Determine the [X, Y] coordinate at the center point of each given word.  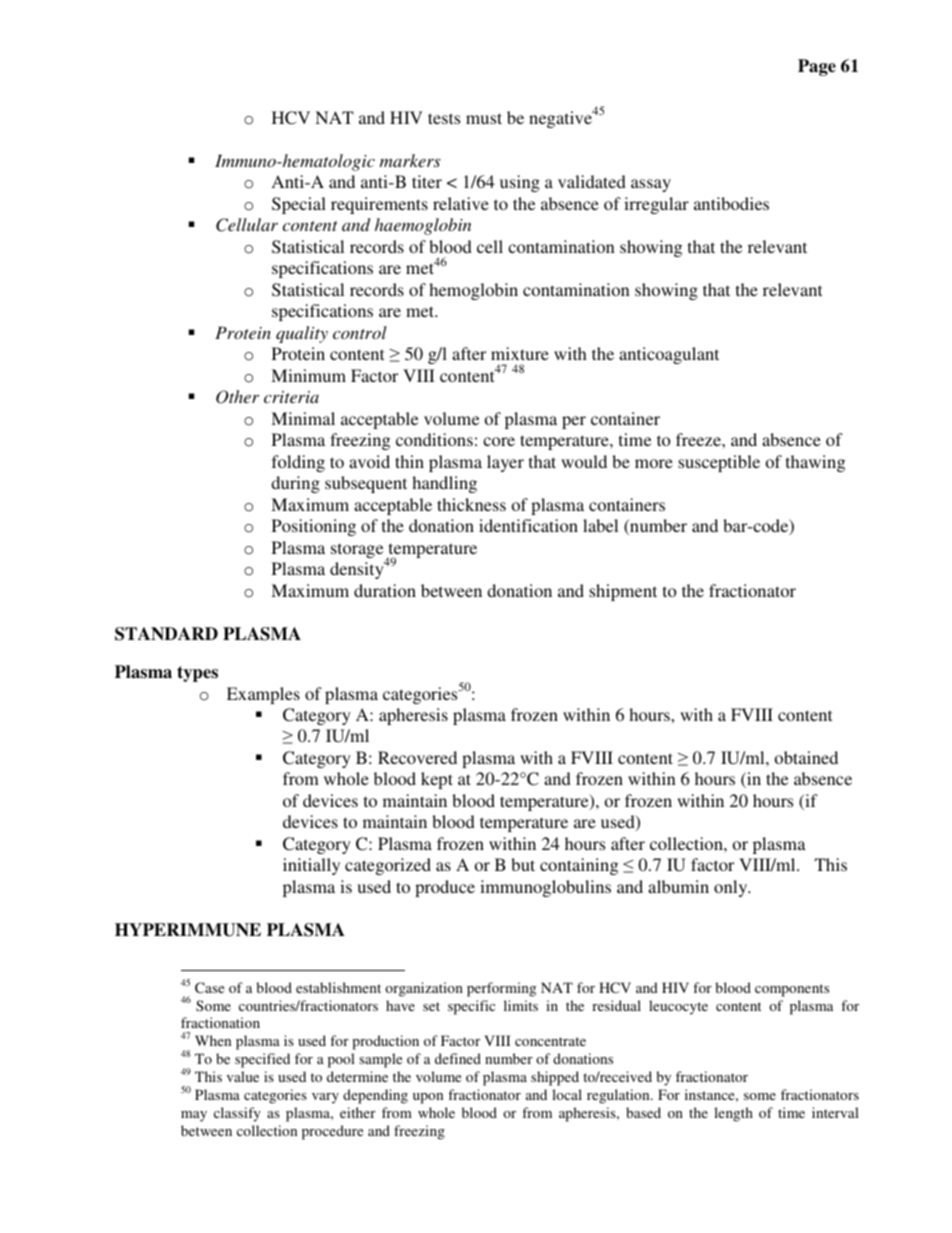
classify [237, 1114]
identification [528, 525]
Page [817, 67]
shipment [623, 592]
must [484, 118]
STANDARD [166, 634]
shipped [555, 1078]
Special [299, 205]
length [733, 1114]
